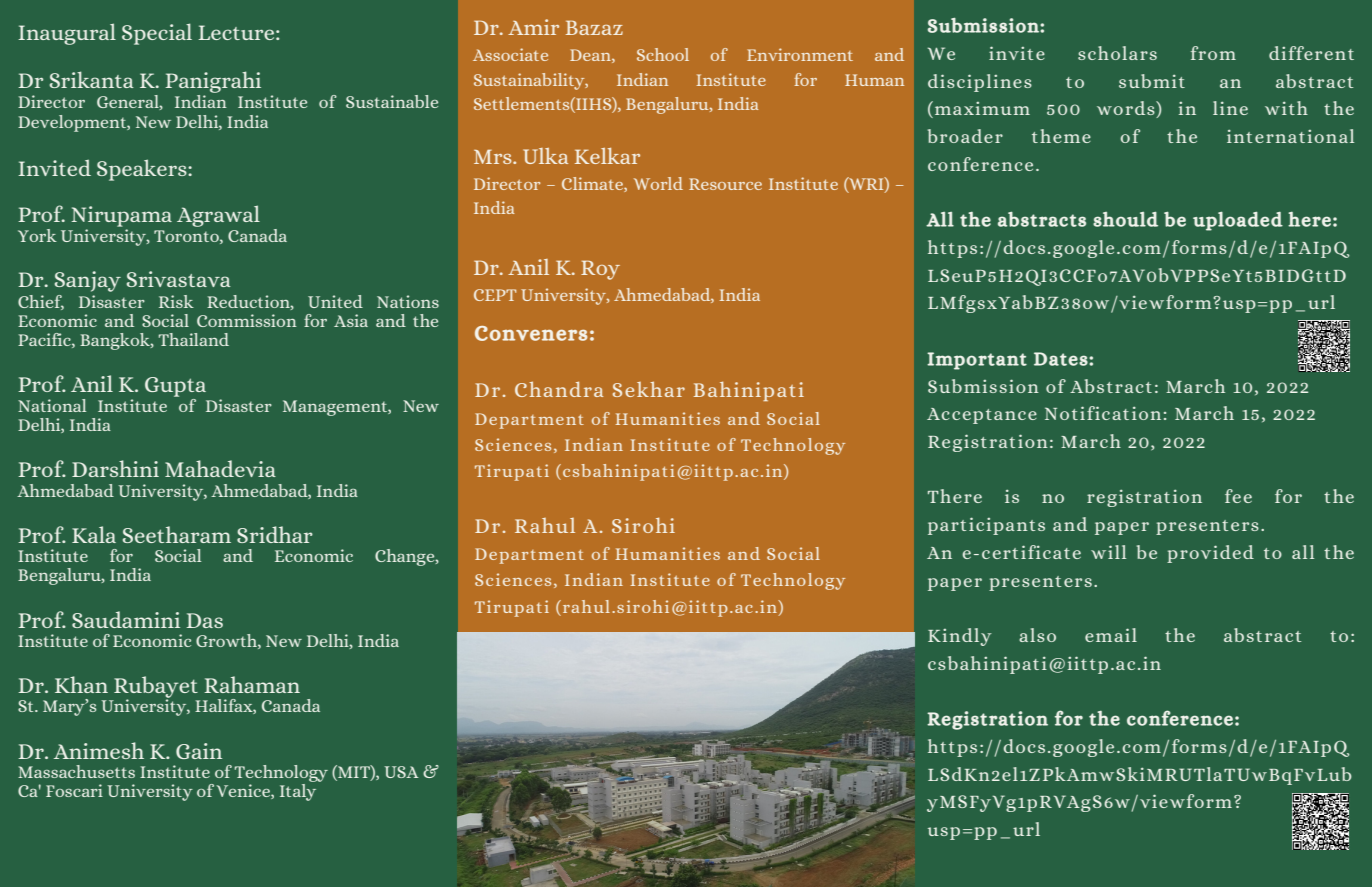 This screenshot has width=1372, height=887. What do you see at coordinates (157, 34) in the screenshot?
I see `Special` at bounding box center [157, 34].
